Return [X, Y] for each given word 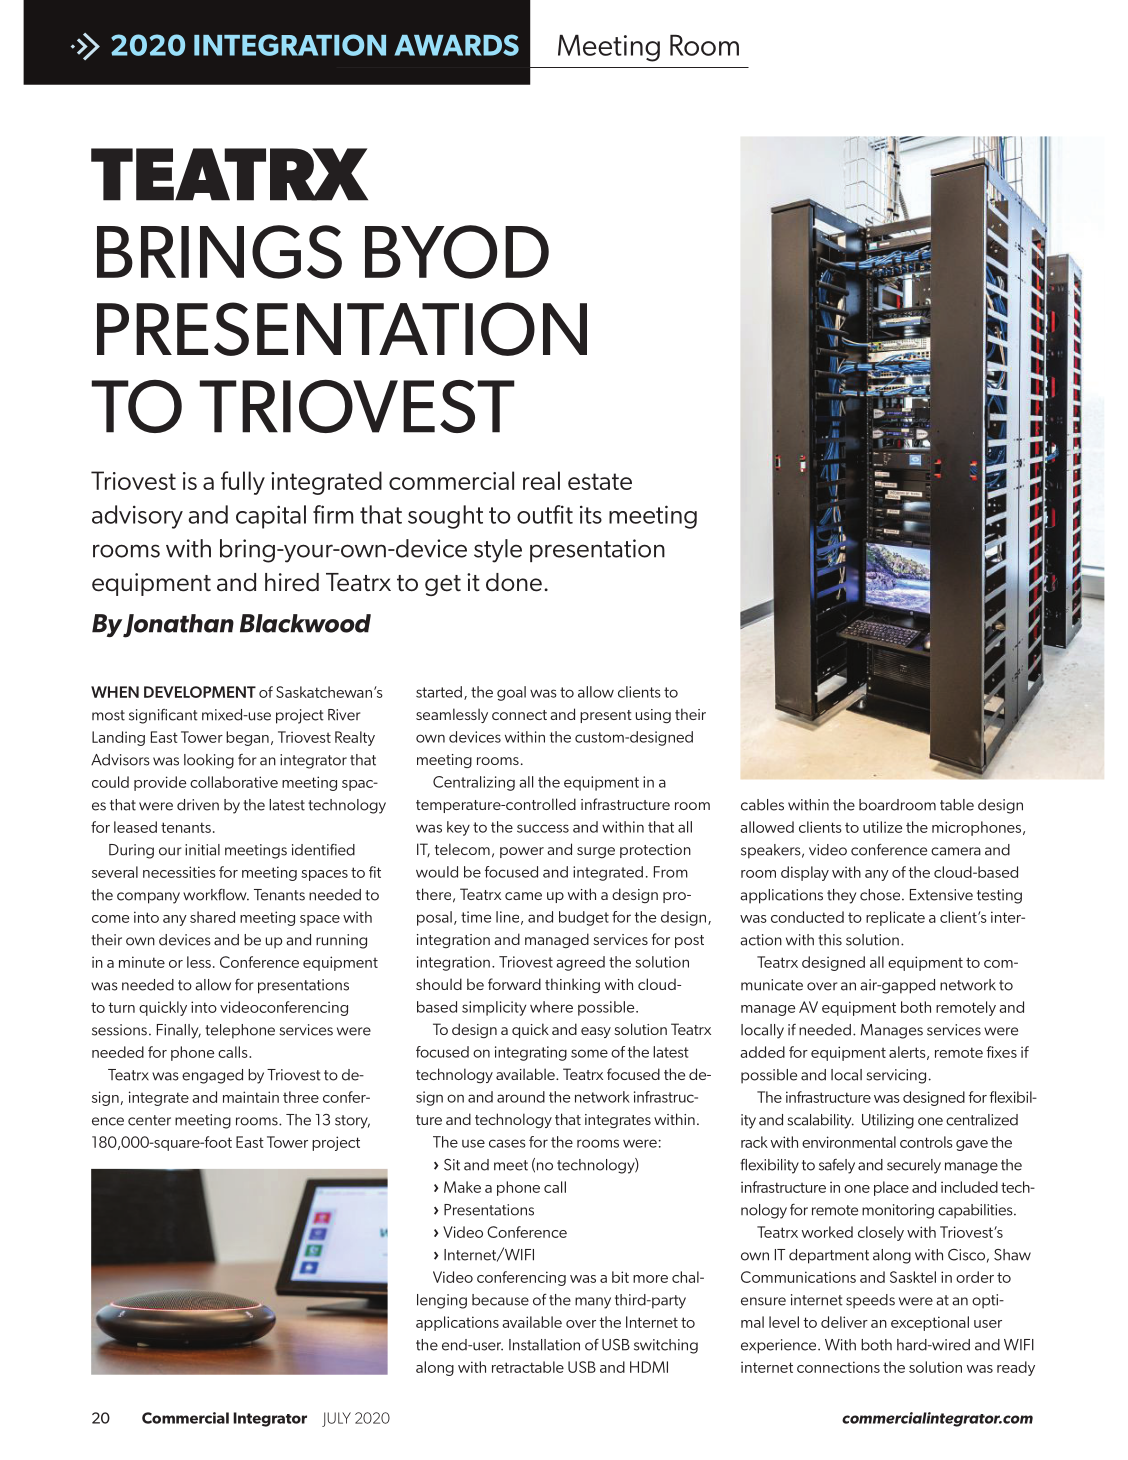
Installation [544, 1345]
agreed [580, 963]
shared [212, 917]
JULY [336, 1419]
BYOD [457, 252]
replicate [895, 918]
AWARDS [456, 45]
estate [600, 481]
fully [243, 483]
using [653, 716]
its [591, 514]
